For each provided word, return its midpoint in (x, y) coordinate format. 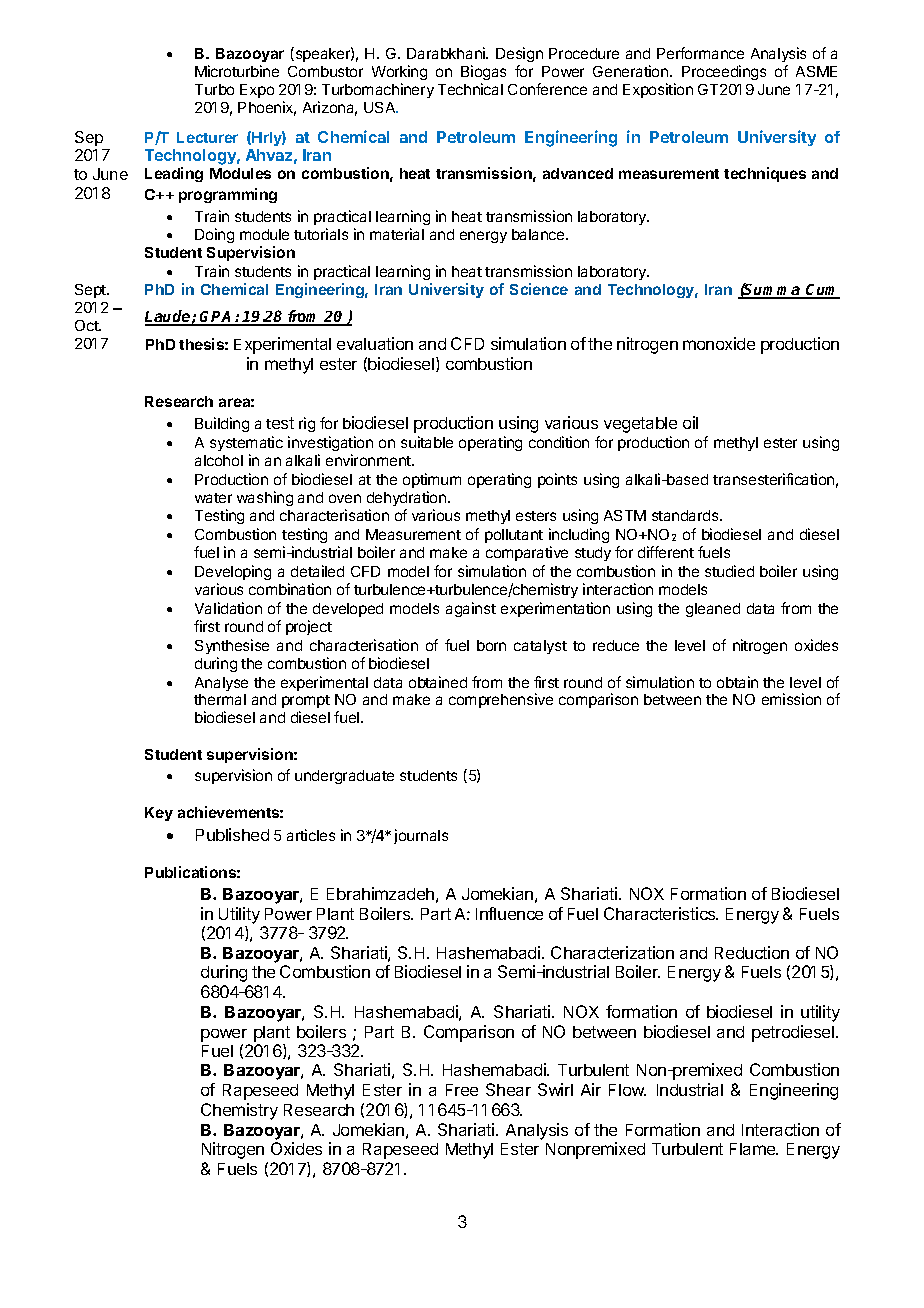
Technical (470, 89)
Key (159, 814)
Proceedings (724, 72)
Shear (508, 1089)
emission (791, 699)
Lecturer (207, 137)
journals (421, 836)
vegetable (640, 425)
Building (222, 424)
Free (462, 1090)
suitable (427, 442)
